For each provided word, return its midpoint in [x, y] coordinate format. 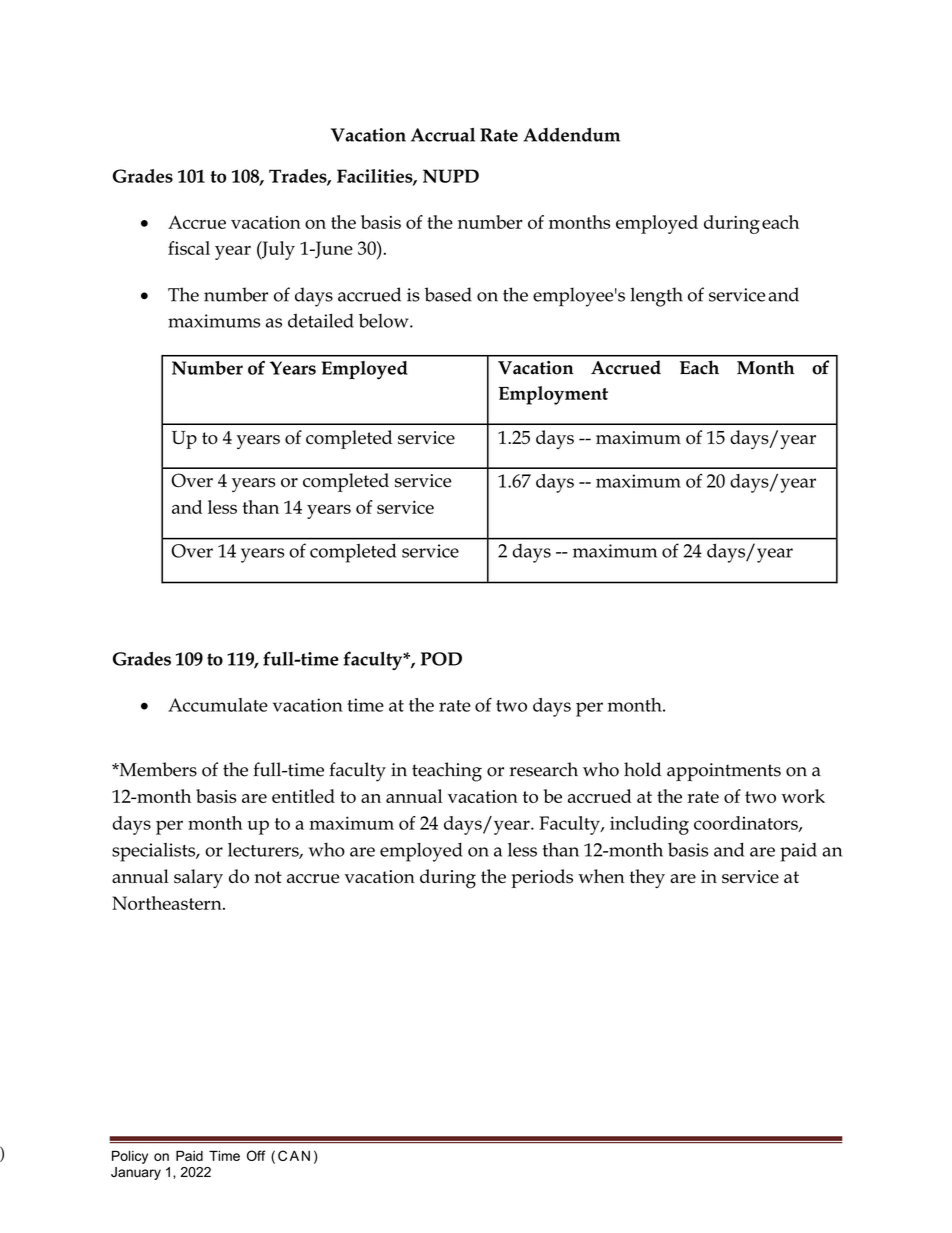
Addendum [571, 134]
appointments [724, 772]
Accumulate [218, 705]
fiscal [189, 248]
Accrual [443, 134]
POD [441, 659]
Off [256, 1155]
